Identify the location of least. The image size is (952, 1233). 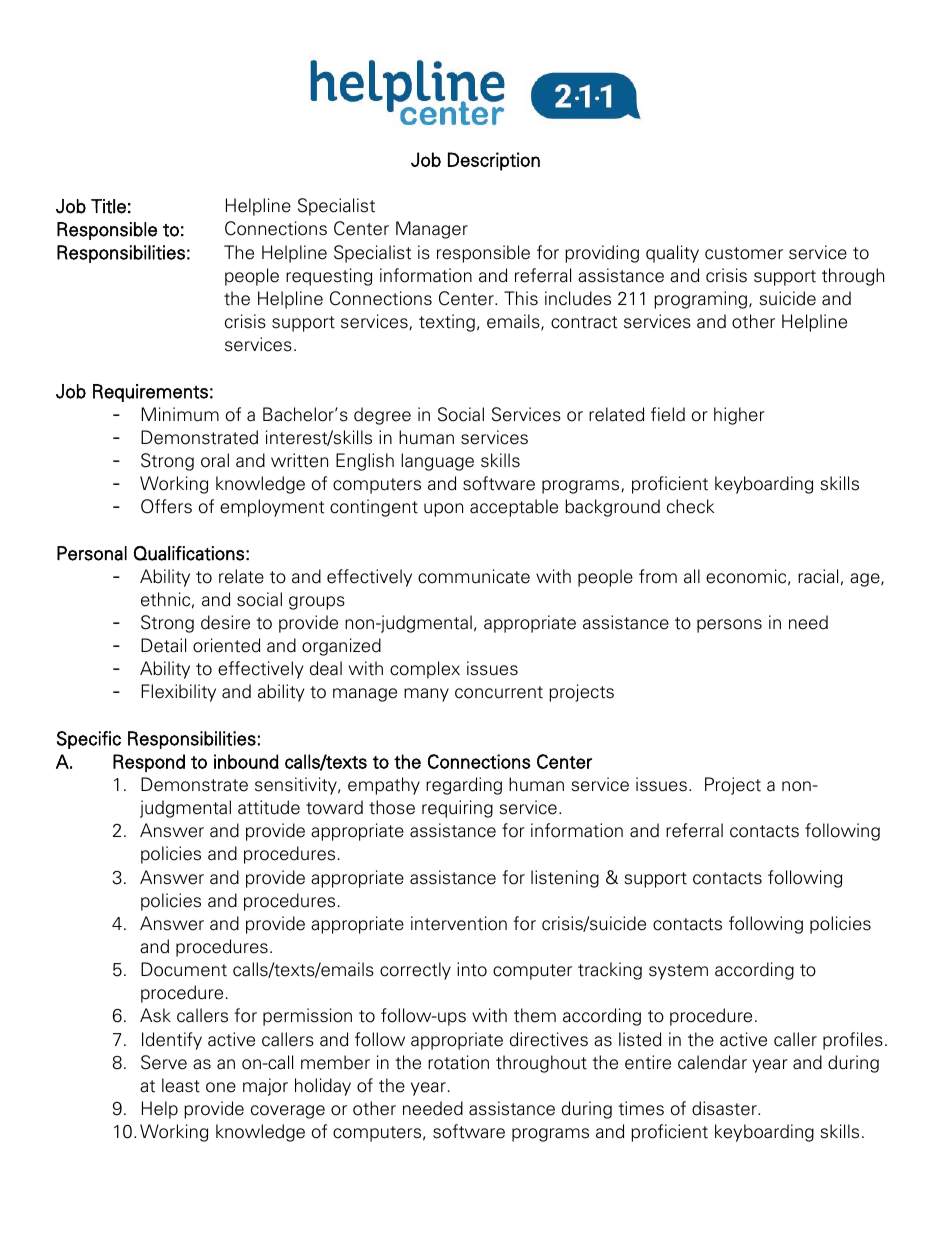
(181, 1085).
